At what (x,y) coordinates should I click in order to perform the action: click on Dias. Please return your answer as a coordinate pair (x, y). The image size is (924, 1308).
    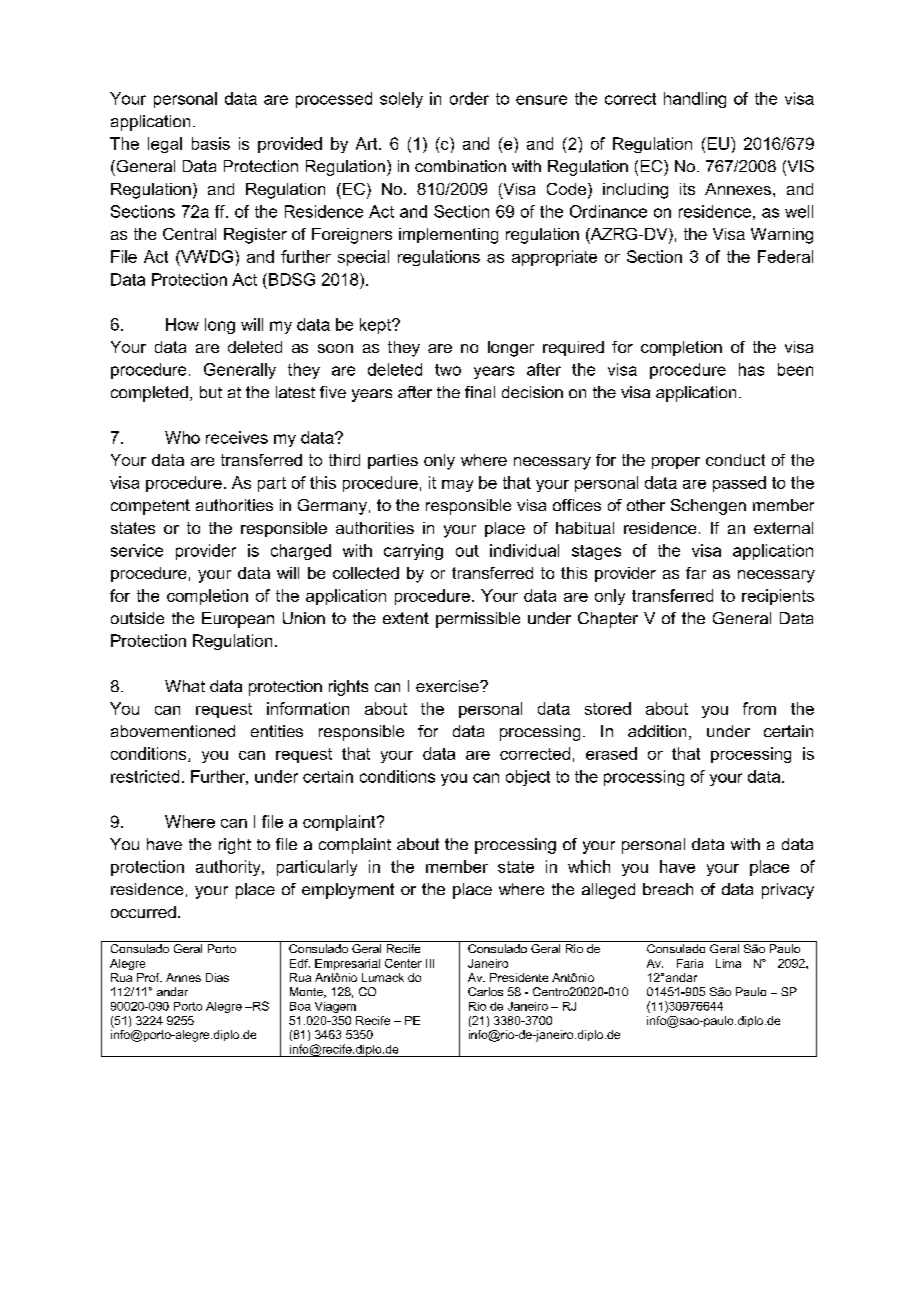
    Looking at the image, I should click on (217, 977).
